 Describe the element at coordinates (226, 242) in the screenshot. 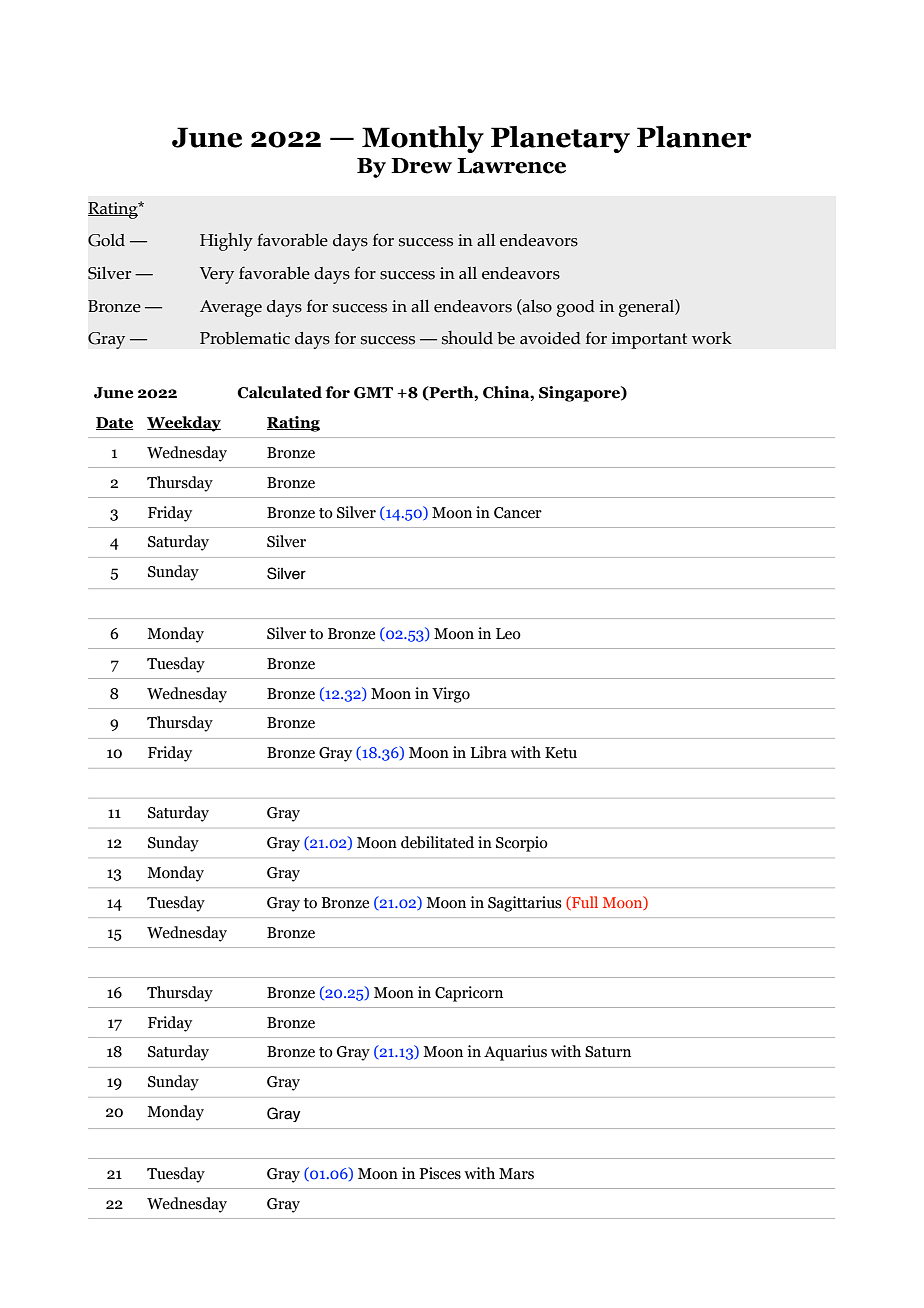

I see `Highly` at that location.
